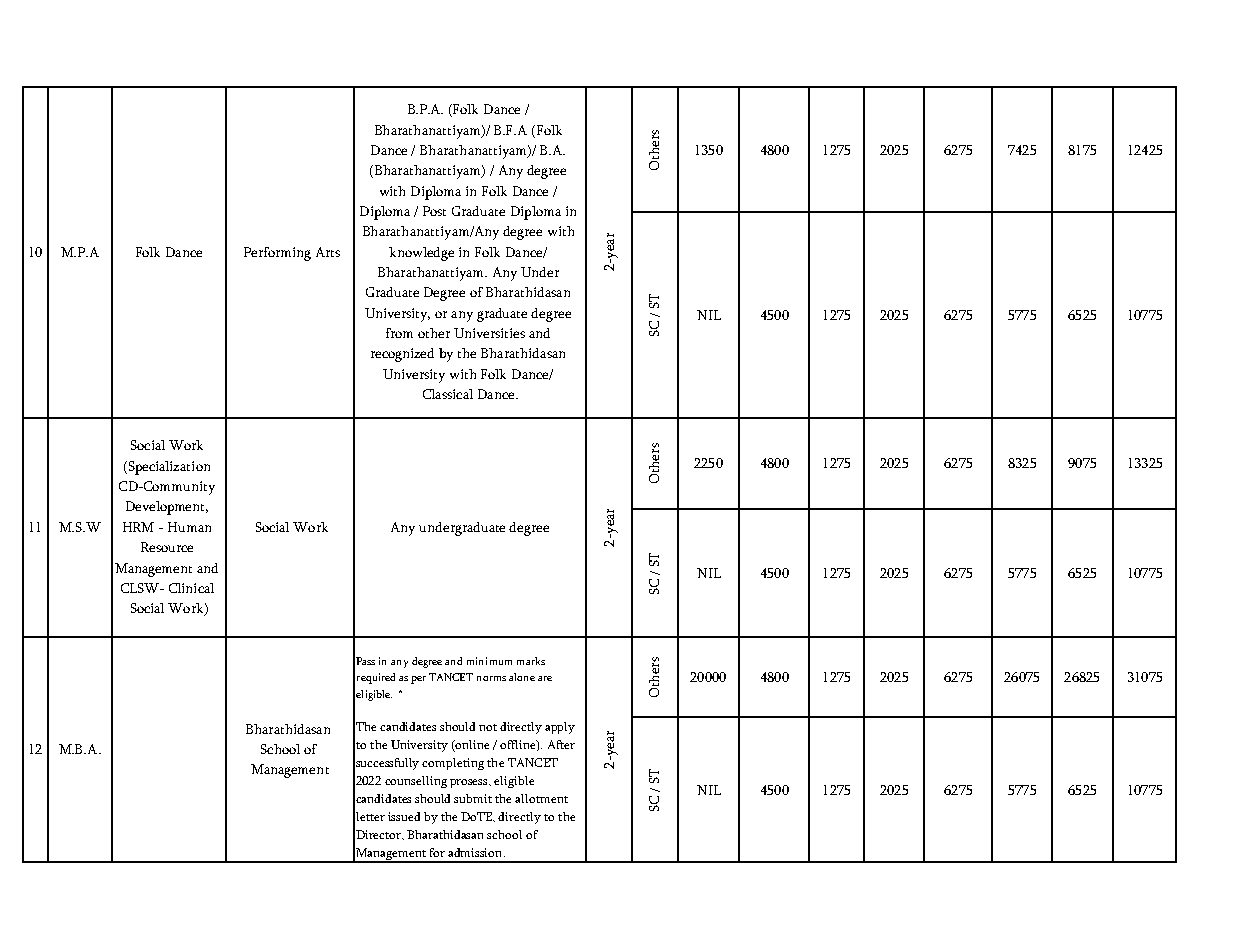 The image size is (1233, 952). I want to click on issued, so click(404, 816).
